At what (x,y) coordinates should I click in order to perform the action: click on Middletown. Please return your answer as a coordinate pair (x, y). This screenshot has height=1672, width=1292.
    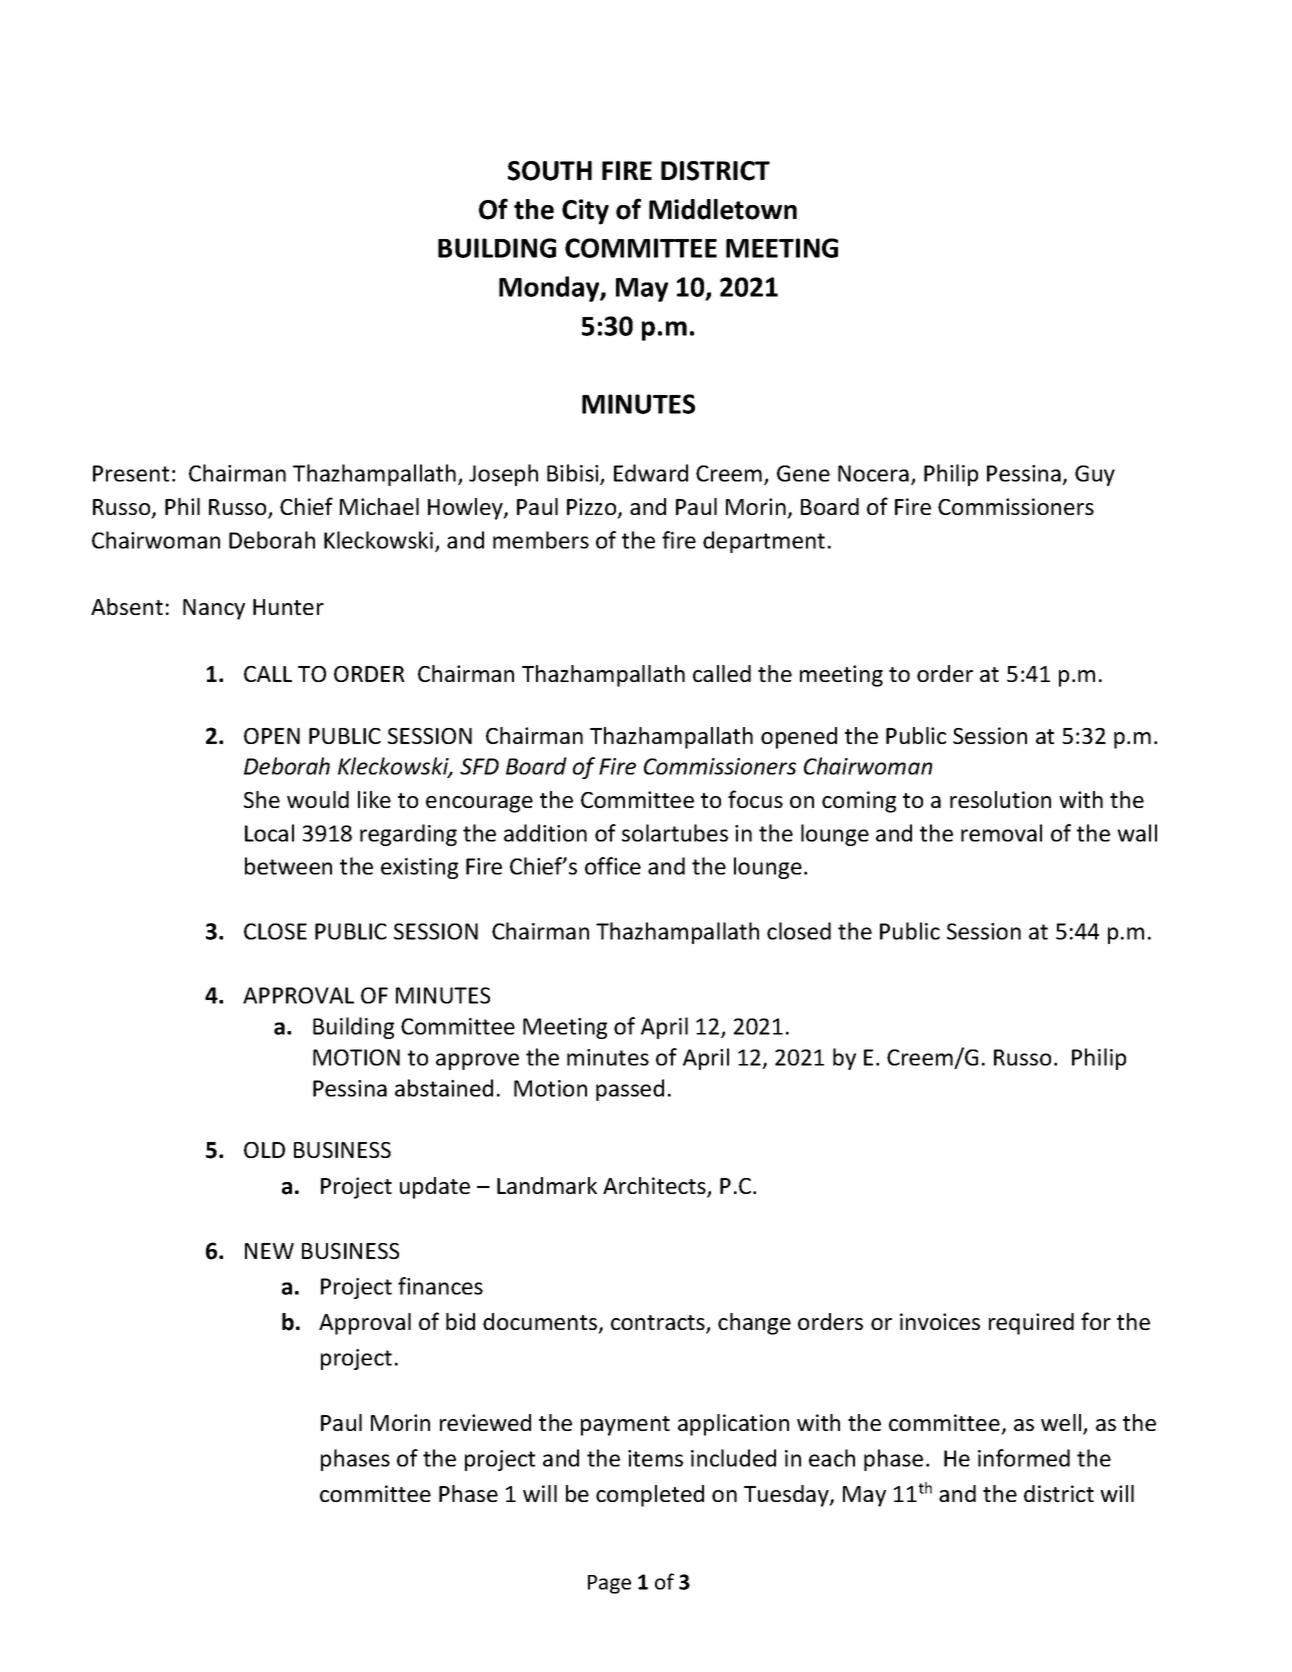
    Looking at the image, I should click on (723, 209).
